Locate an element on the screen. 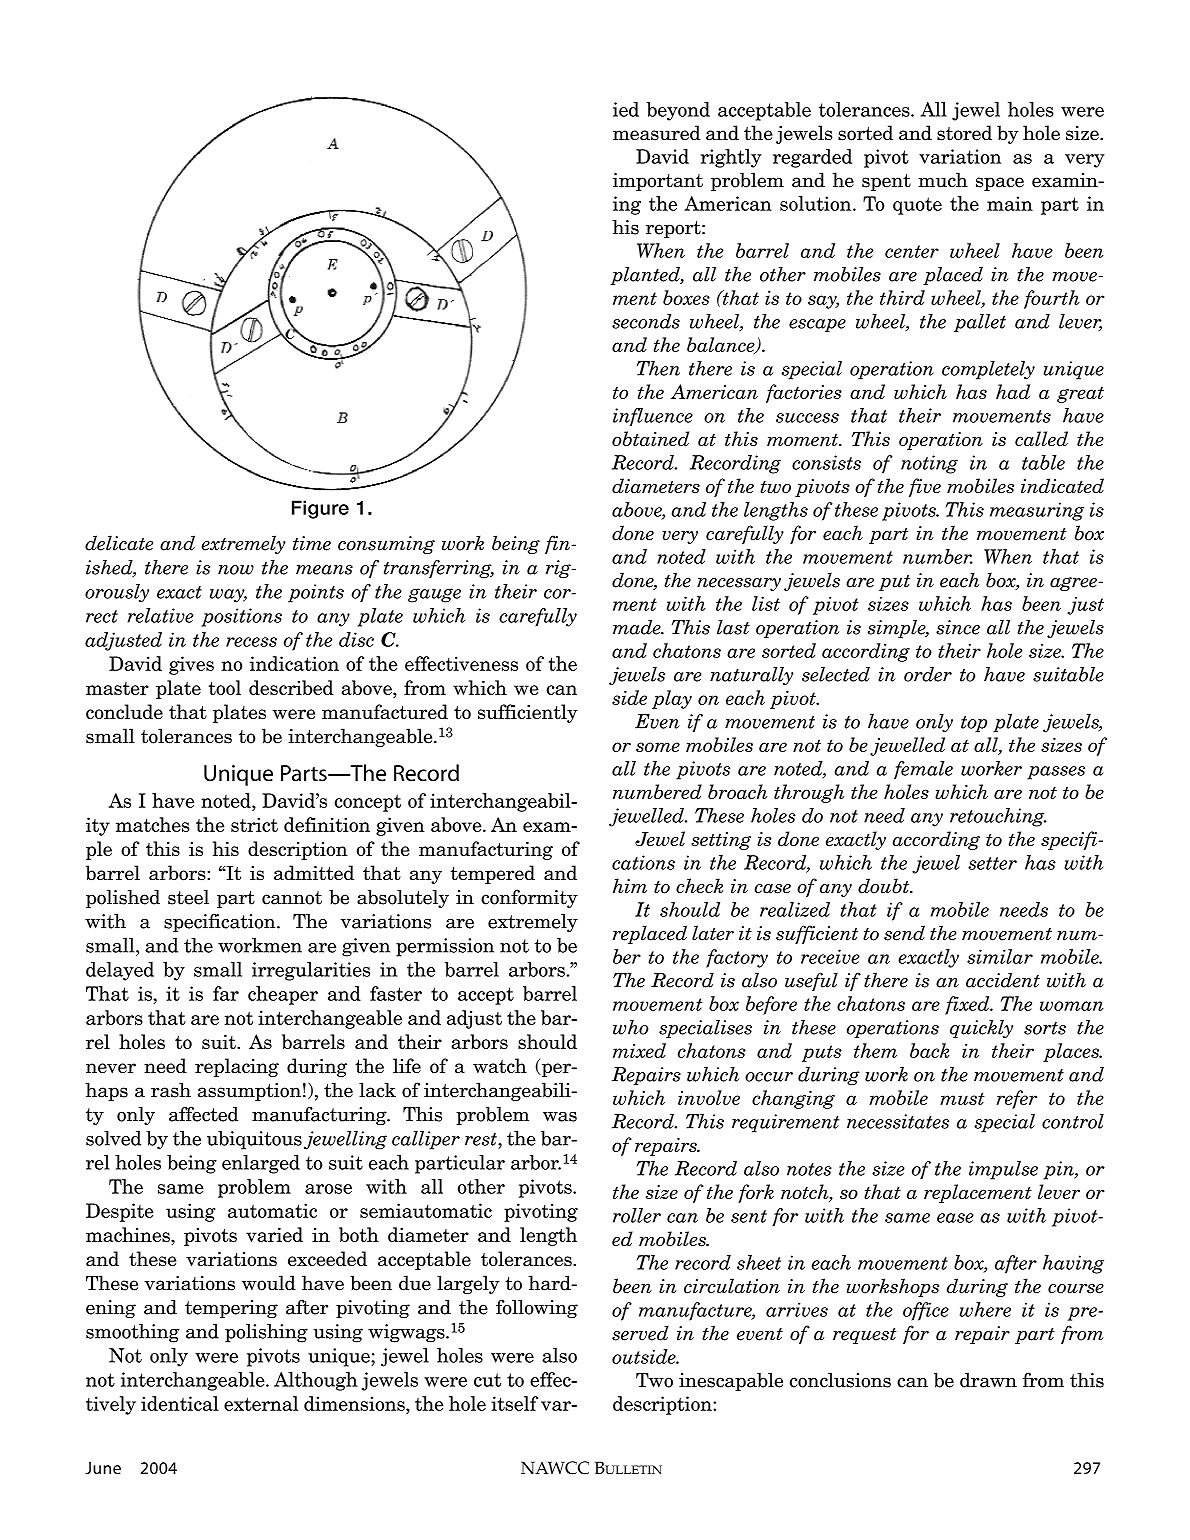 The width and height of the screenshot is (1190, 1540). itself is located at coordinates (514, 1403).
